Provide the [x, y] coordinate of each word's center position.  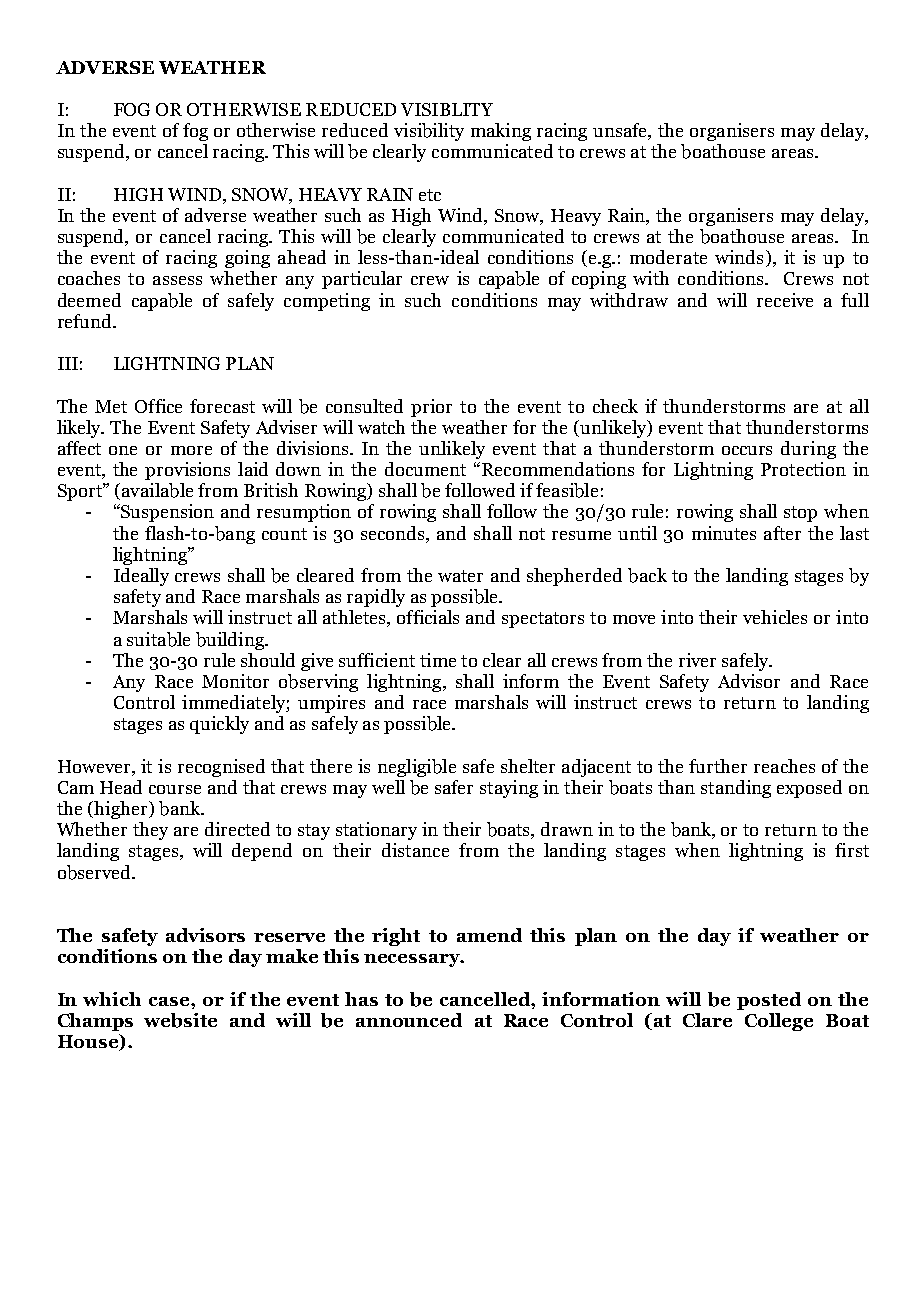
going [247, 259]
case [170, 1001]
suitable [158, 639]
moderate [668, 257]
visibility [429, 132]
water [460, 576]
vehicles [775, 617]
